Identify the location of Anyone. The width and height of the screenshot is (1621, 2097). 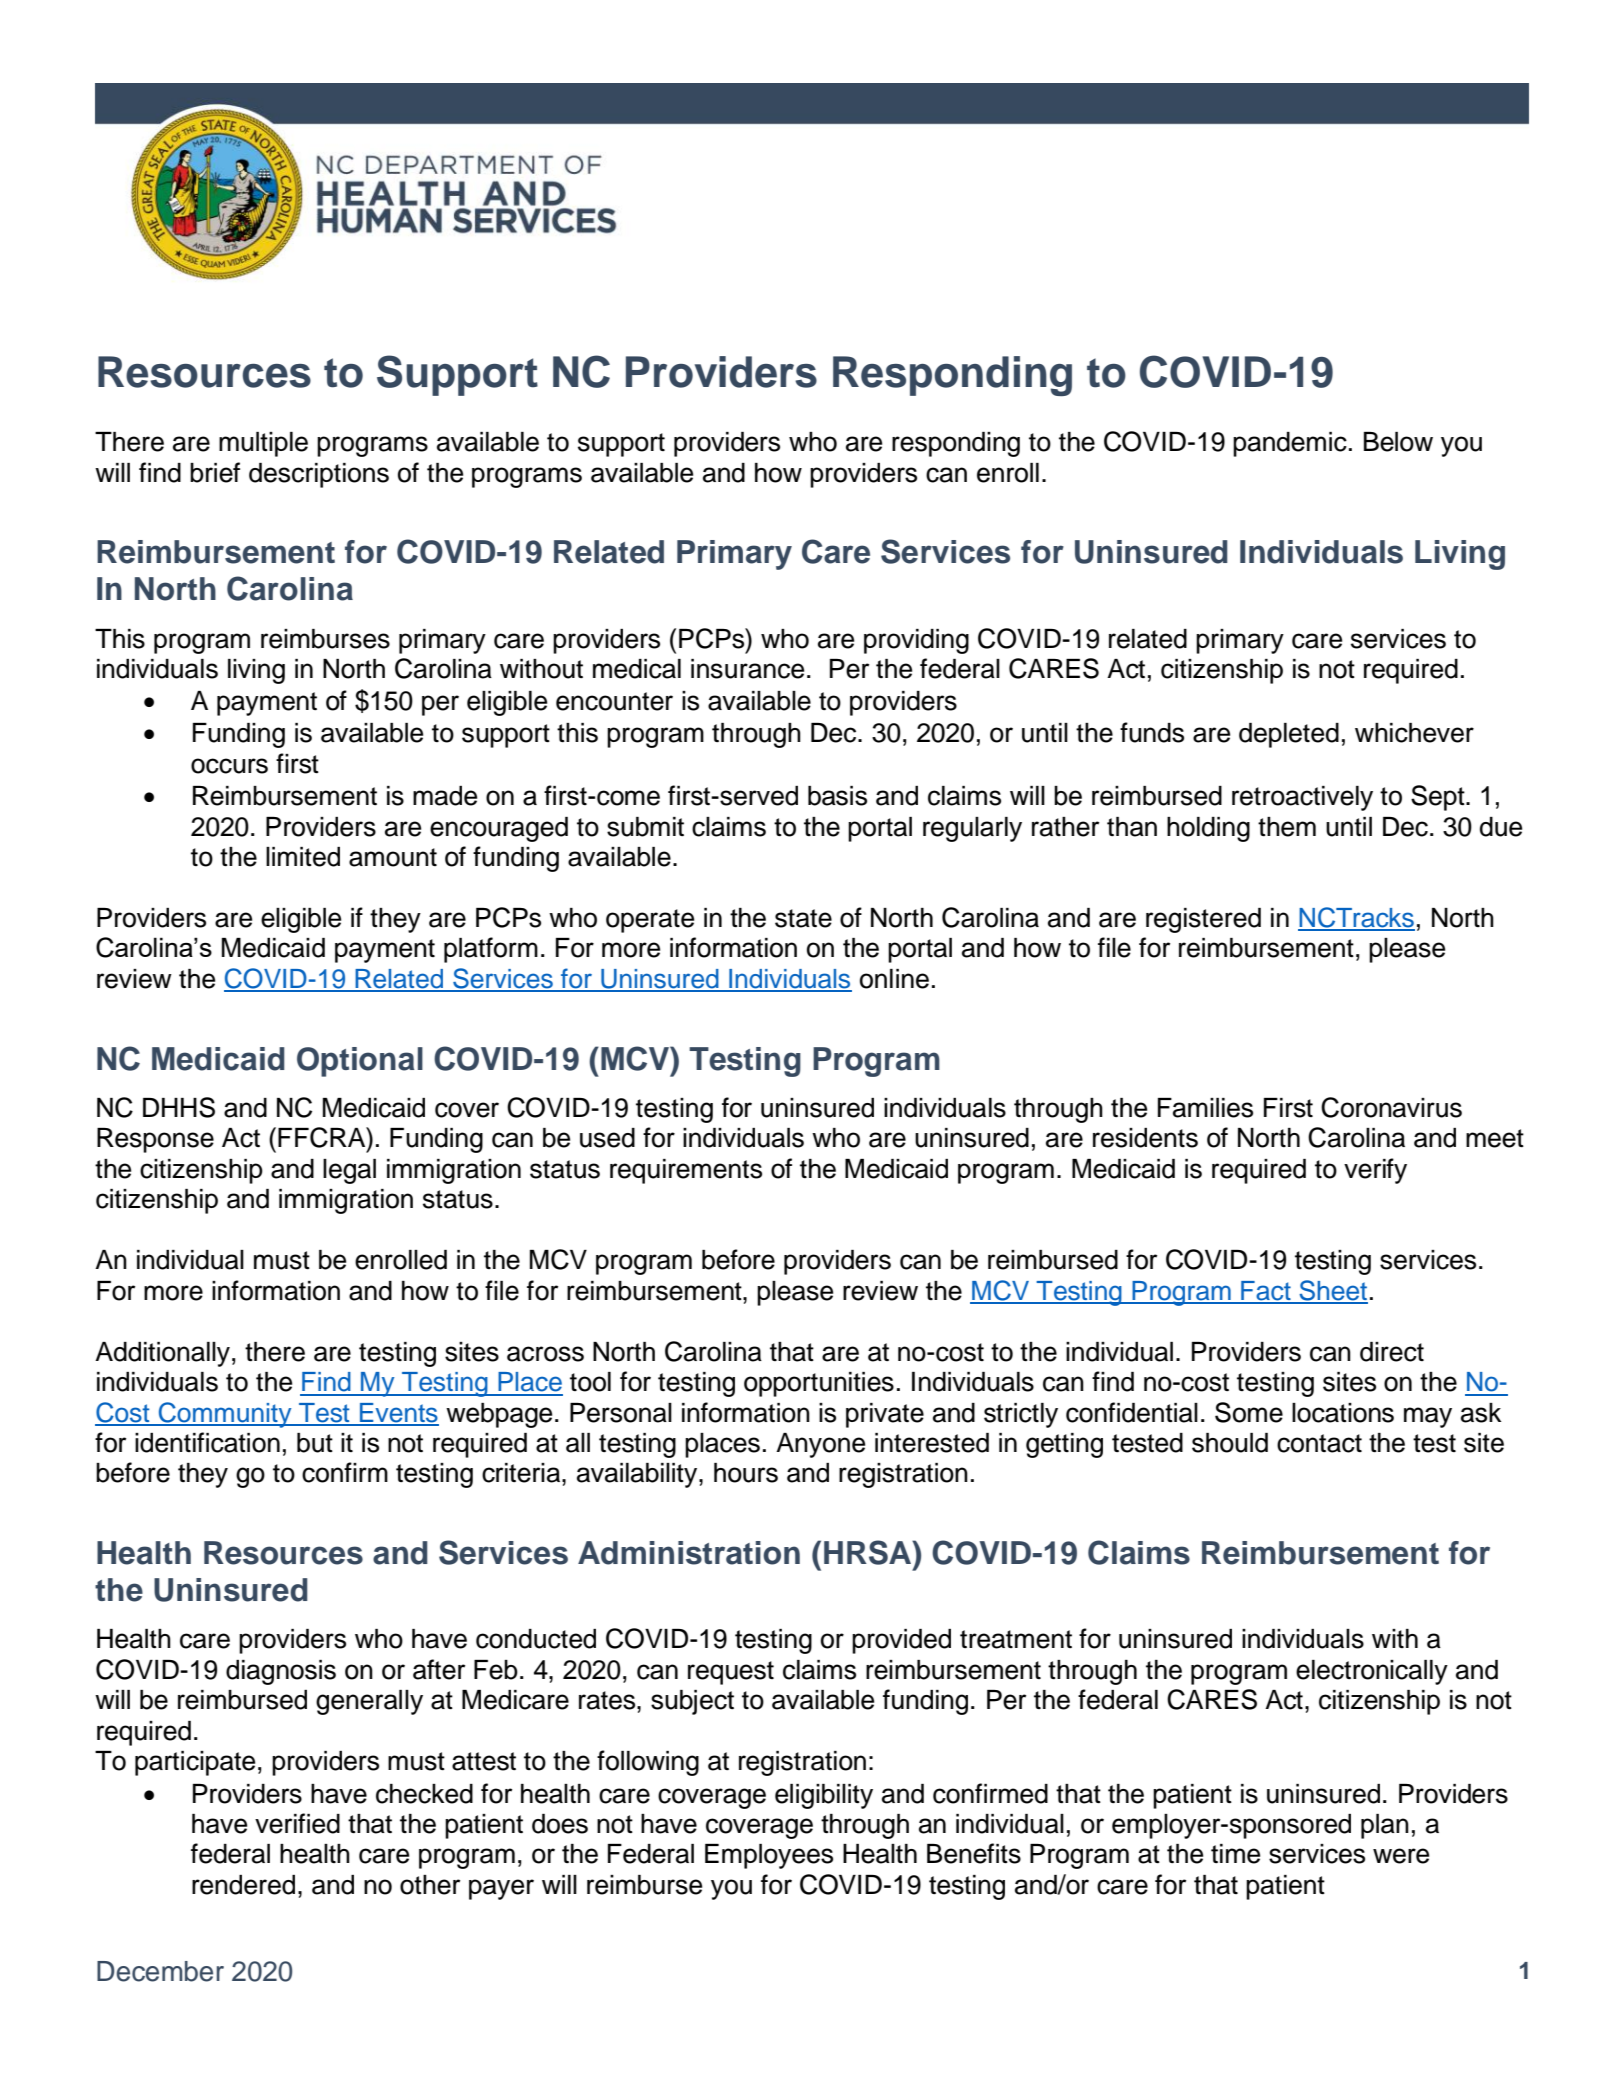
(820, 1445).
